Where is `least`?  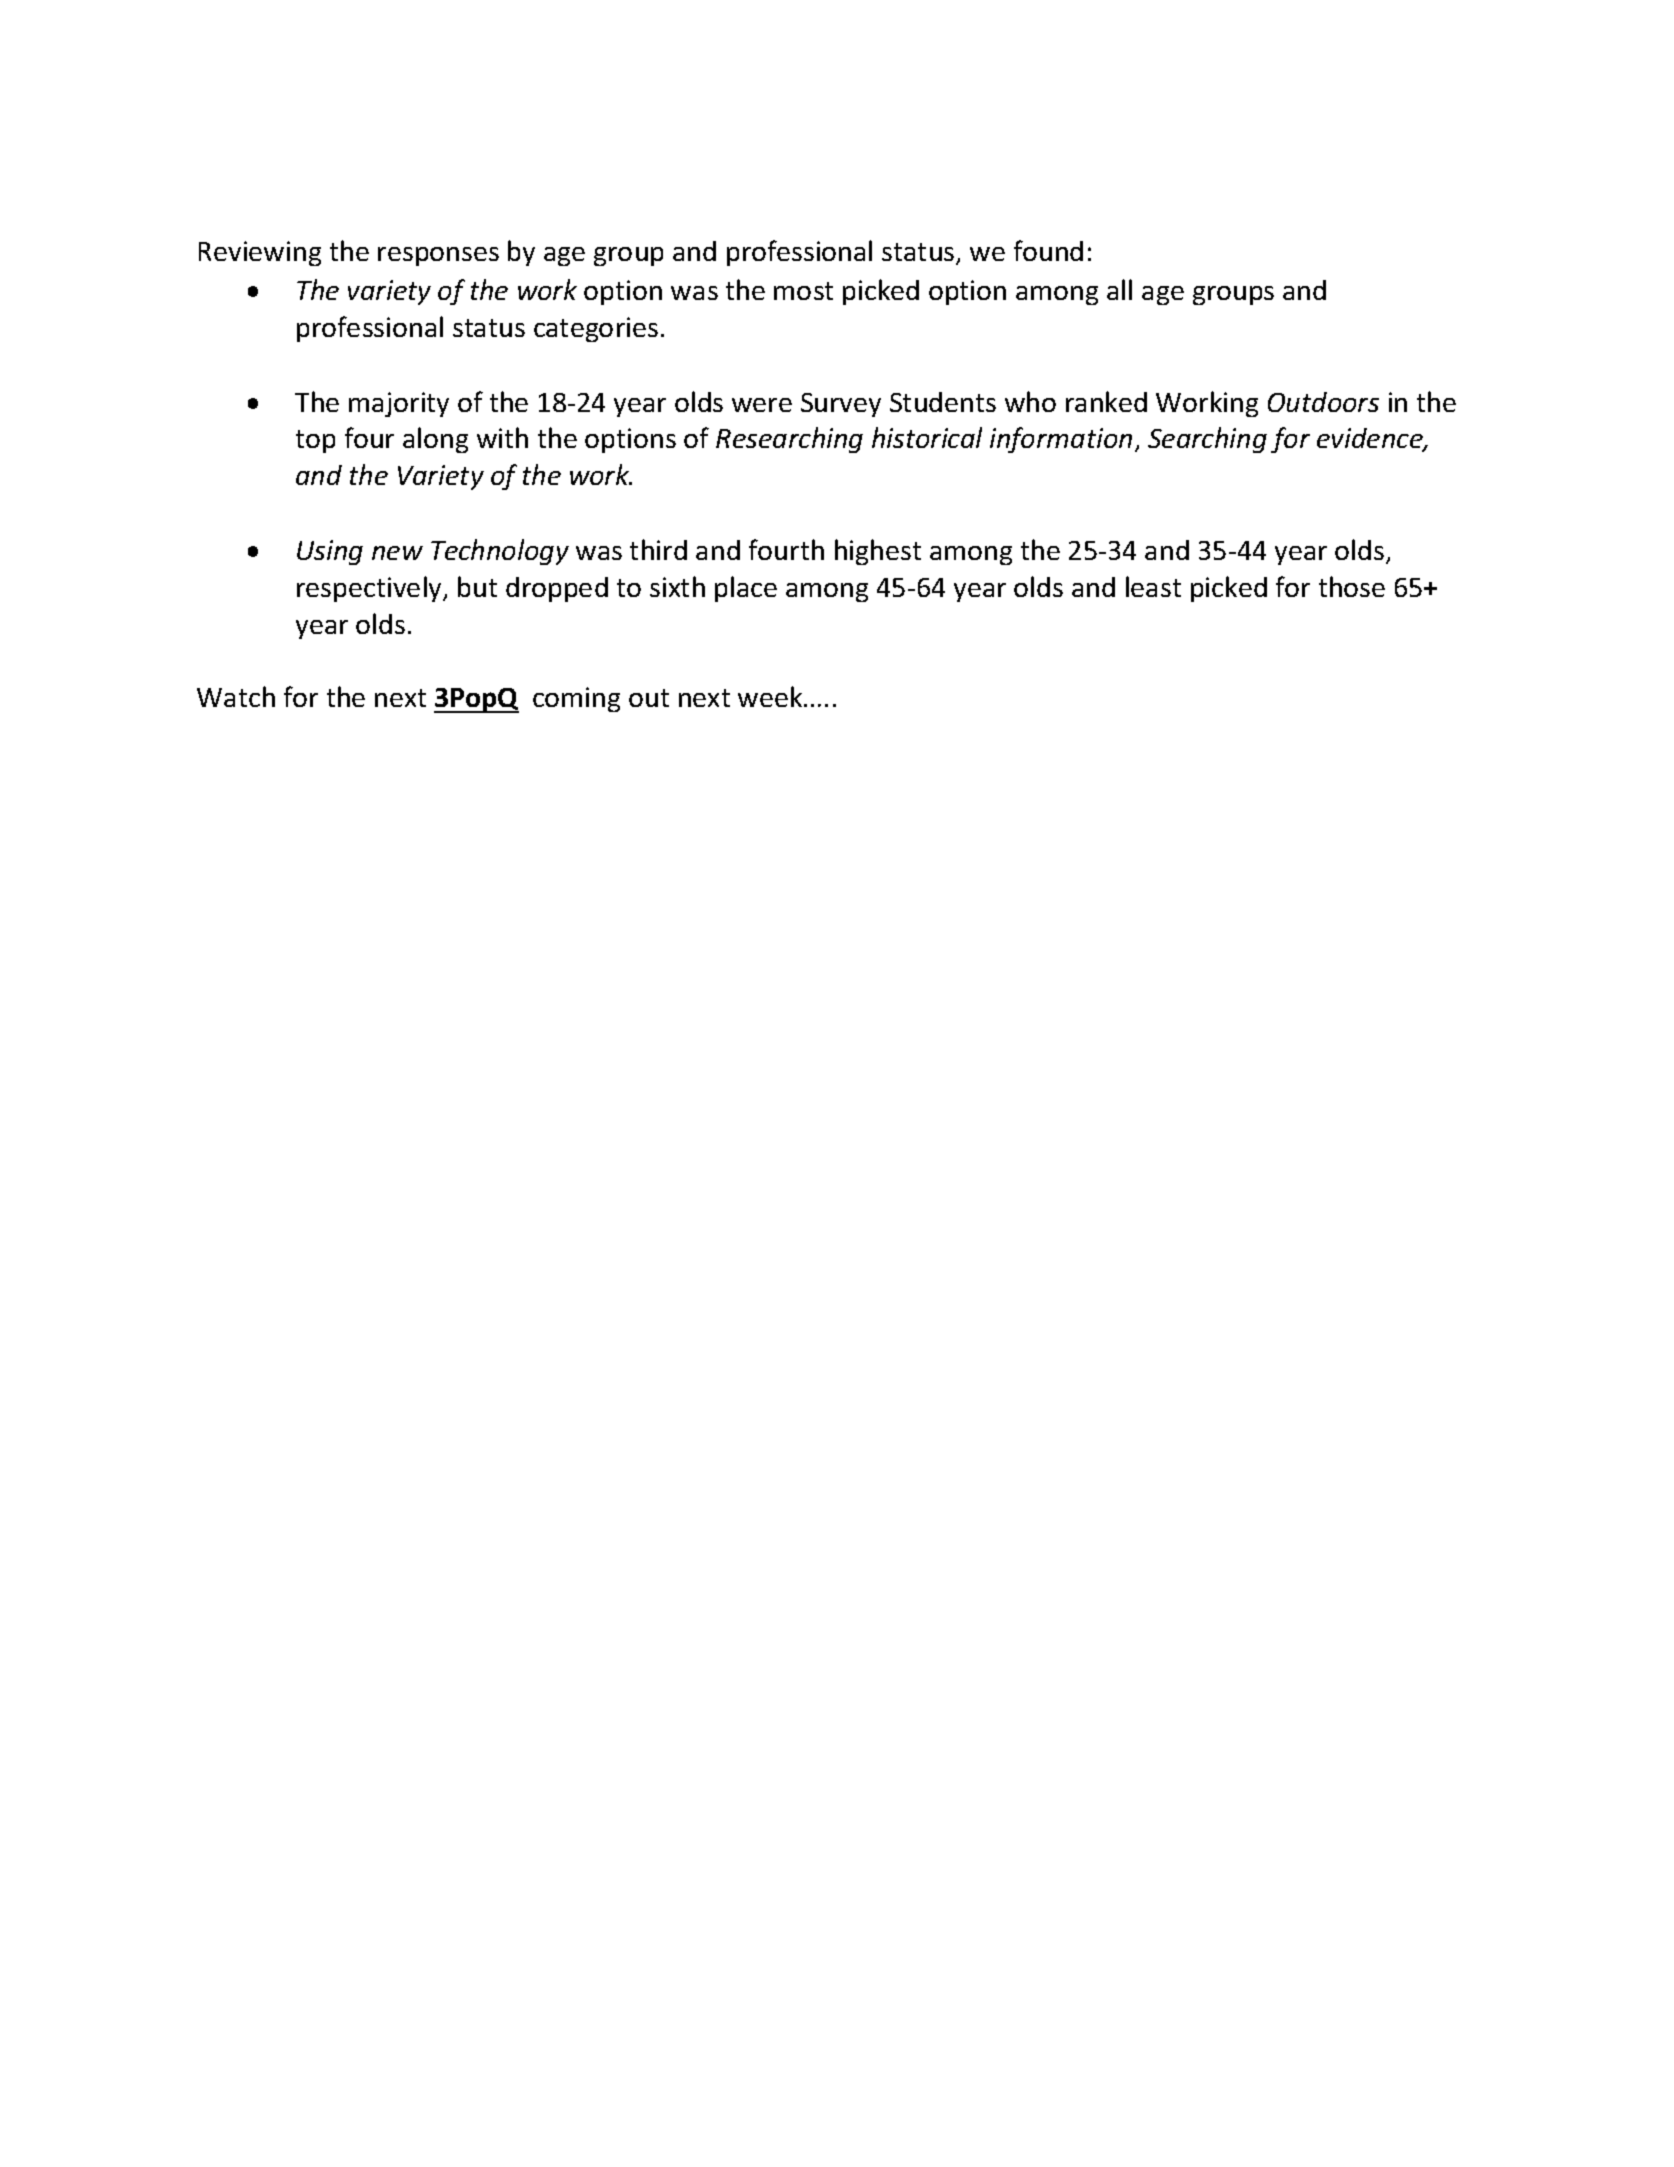 least is located at coordinates (1153, 586).
